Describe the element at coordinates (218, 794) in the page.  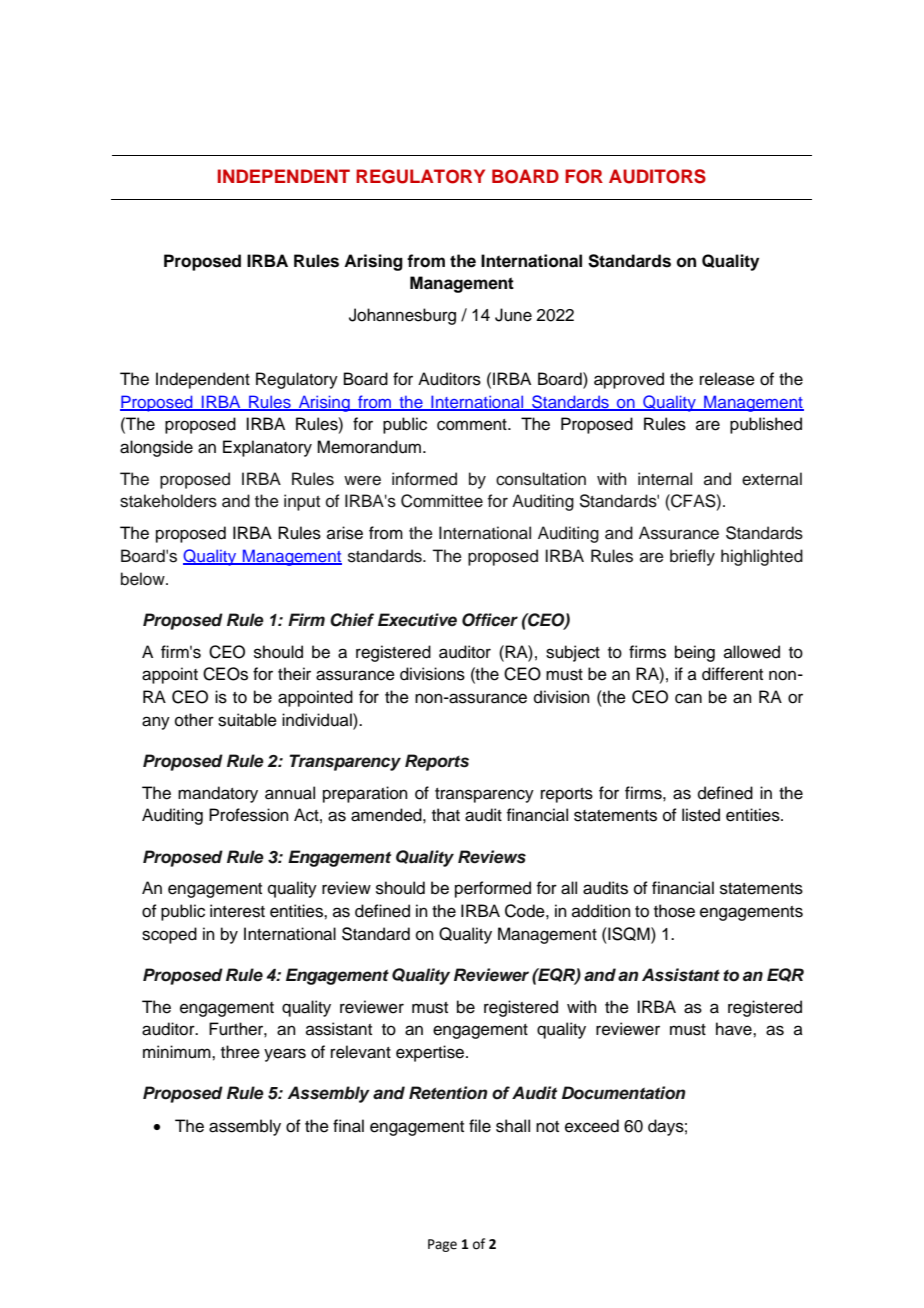
I see `mandatory` at that location.
